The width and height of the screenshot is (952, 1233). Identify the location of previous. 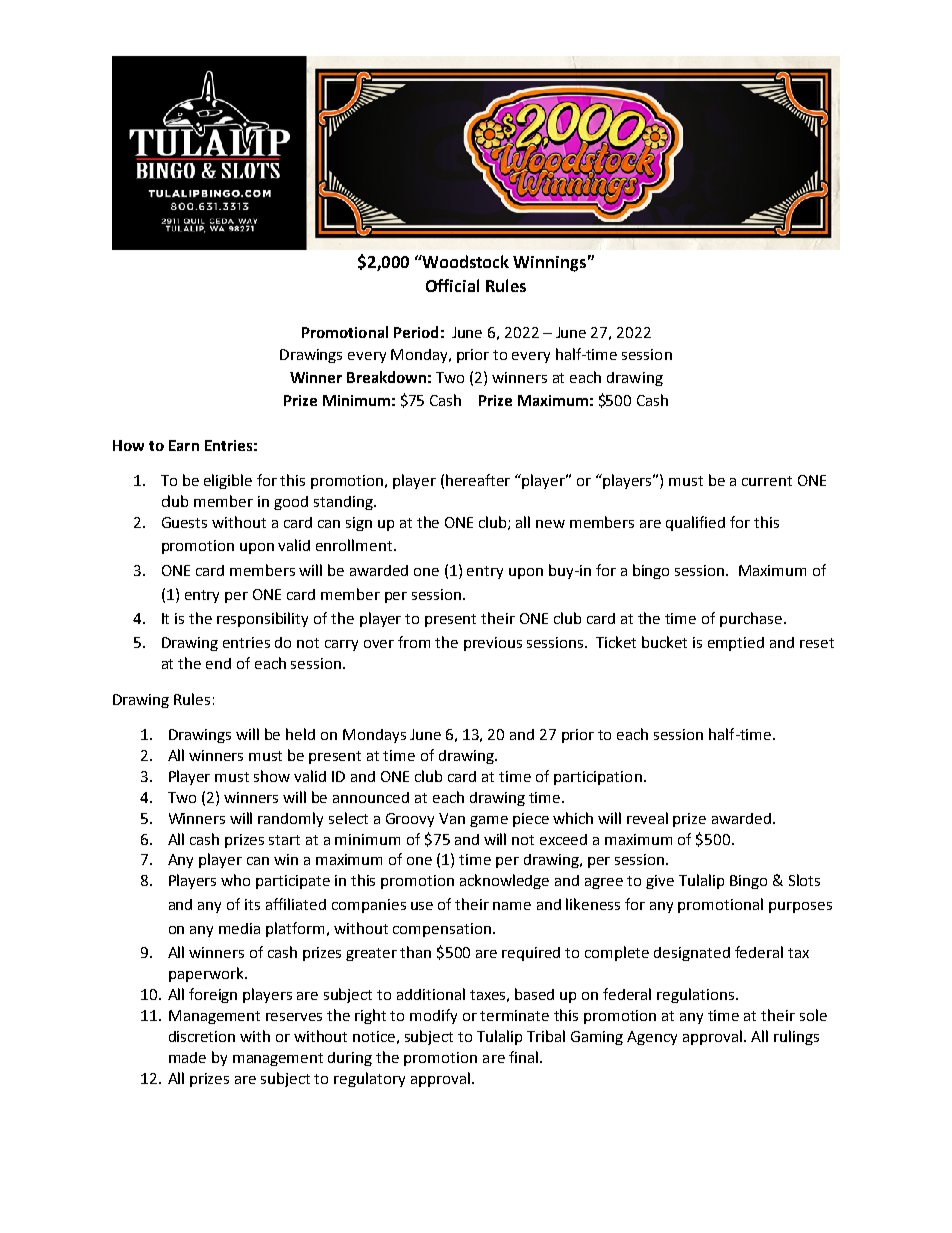
(493, 644).
